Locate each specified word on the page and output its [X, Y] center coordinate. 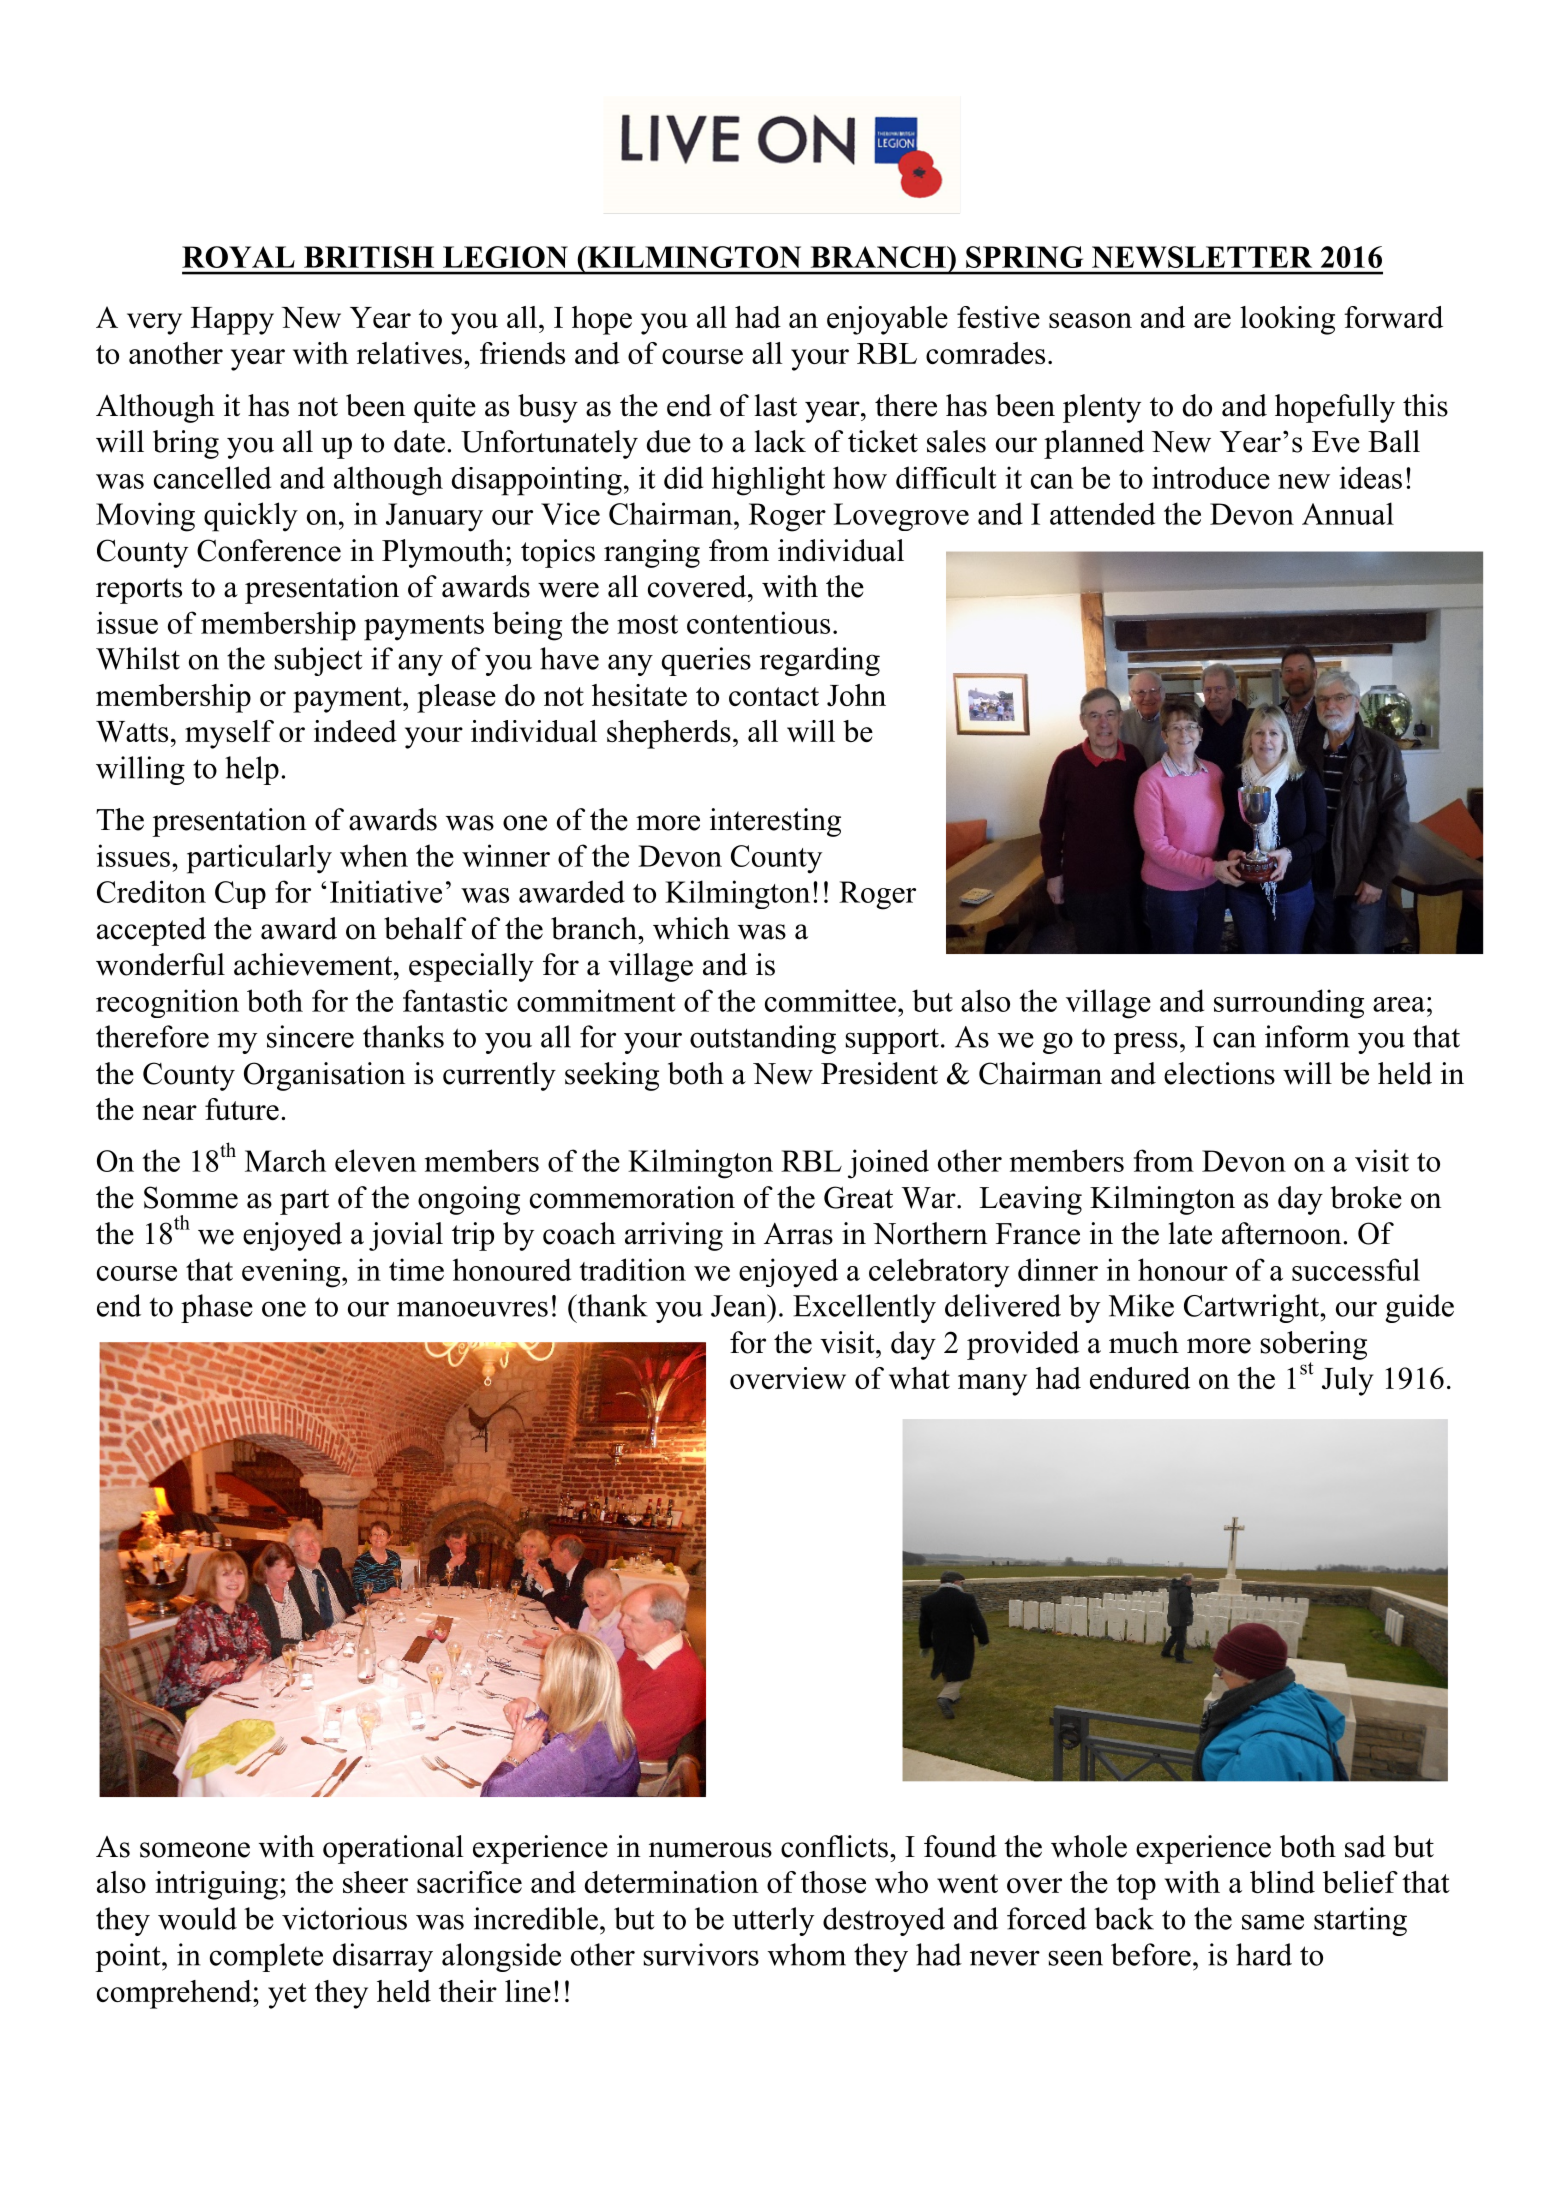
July [1348, 1381]
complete [266, 1957]
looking [1287, 320]
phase [217, 1308]
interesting [775, 822]
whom [807, 1954]
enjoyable [887, 320]
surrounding [1289, 1004]
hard [1264, 1954]
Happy [232, 321]
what [919, 1378]
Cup [240, 895]
